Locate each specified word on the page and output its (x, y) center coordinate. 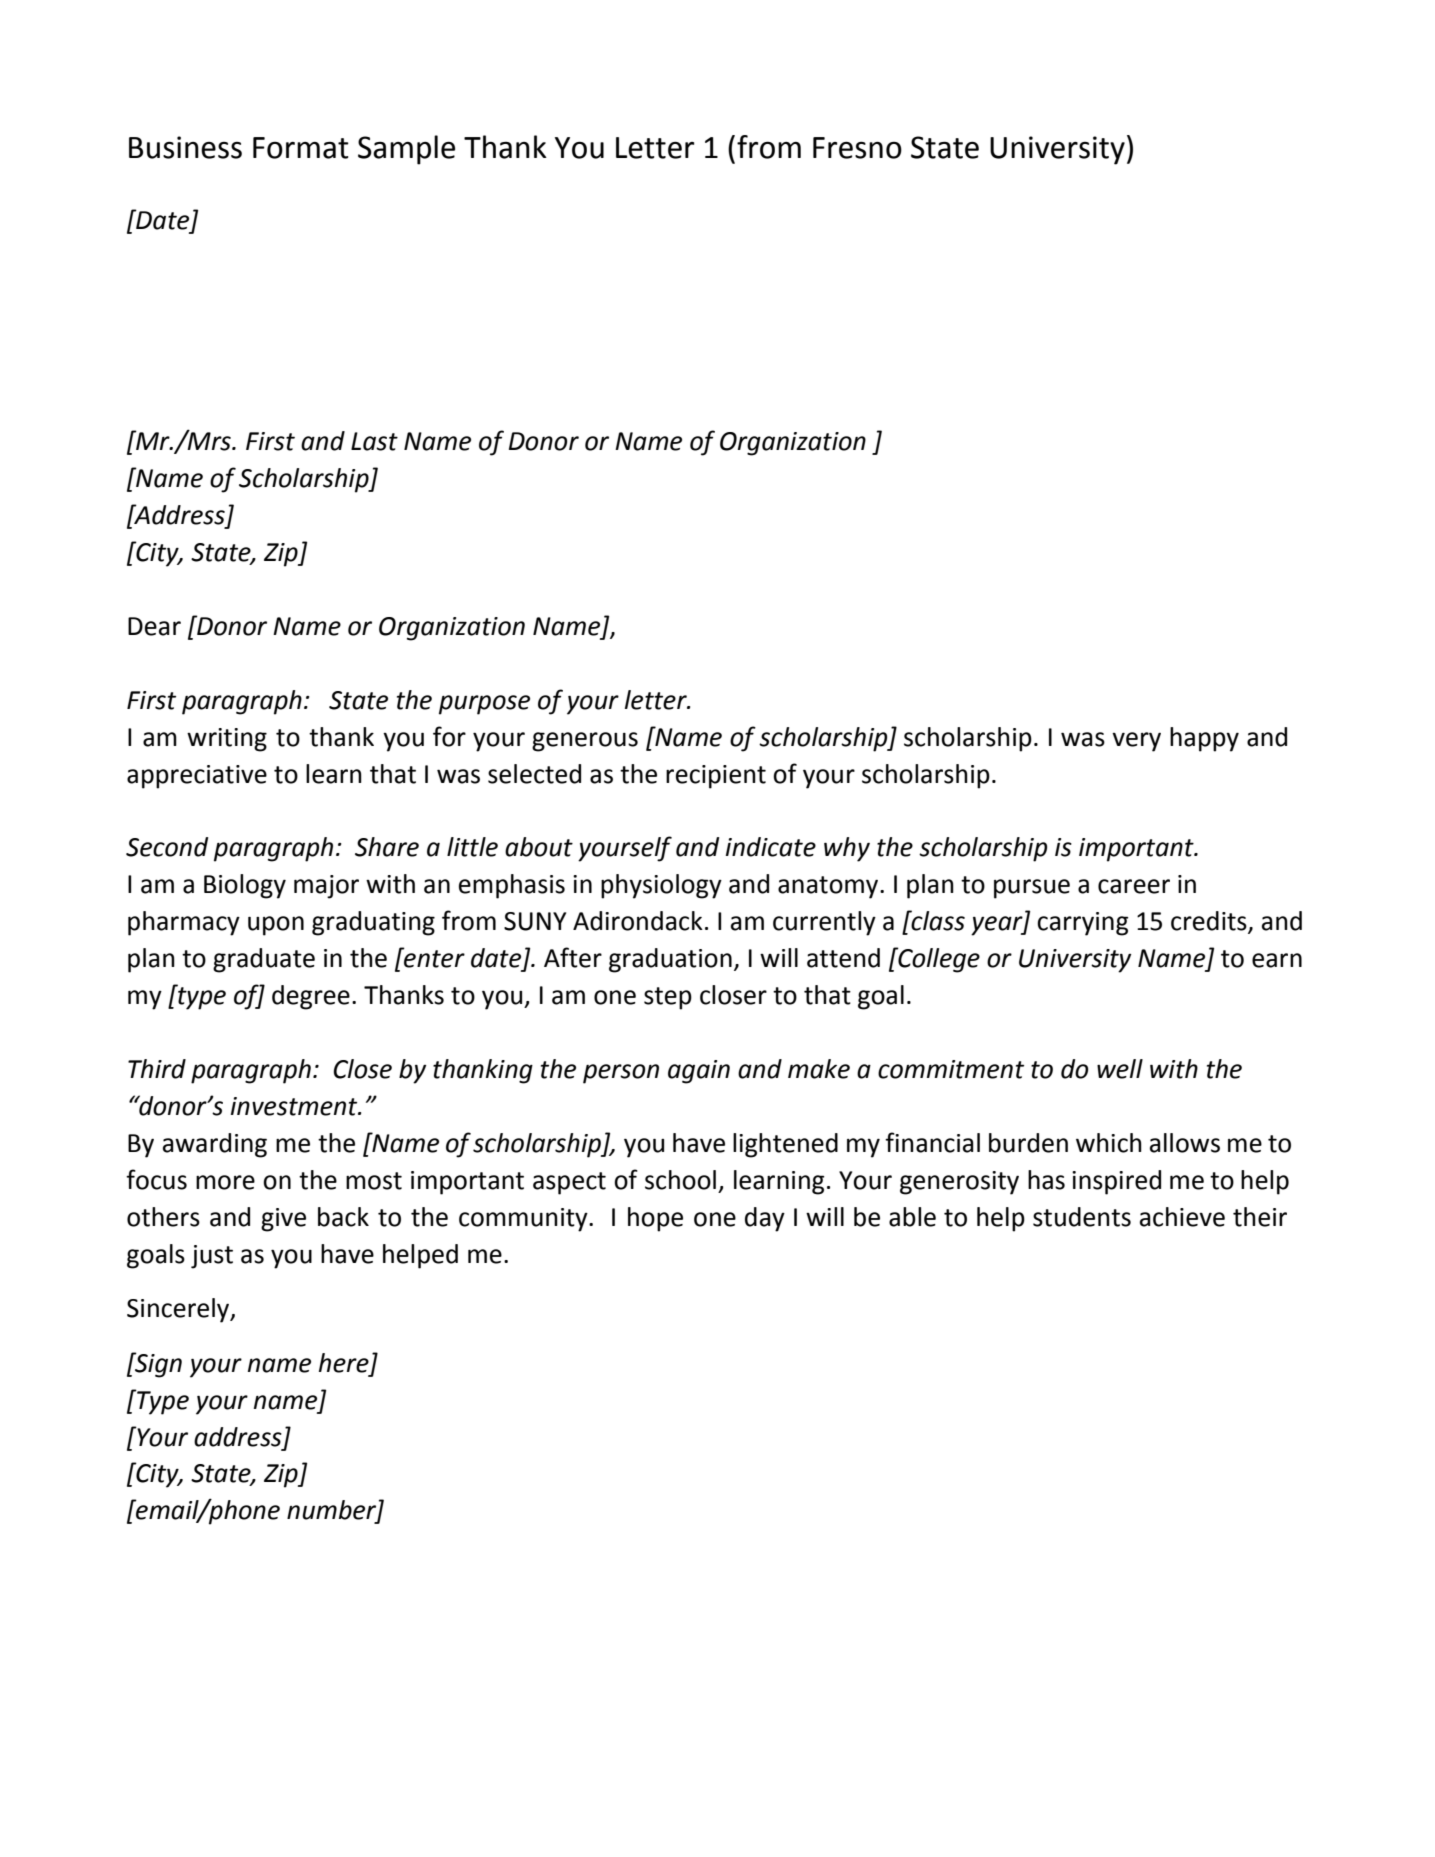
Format (301, 148)
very (1136, 742)
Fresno (857, 148)
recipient (716, 777)
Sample (406, 150)
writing (227, 740)
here (344, 1363)
